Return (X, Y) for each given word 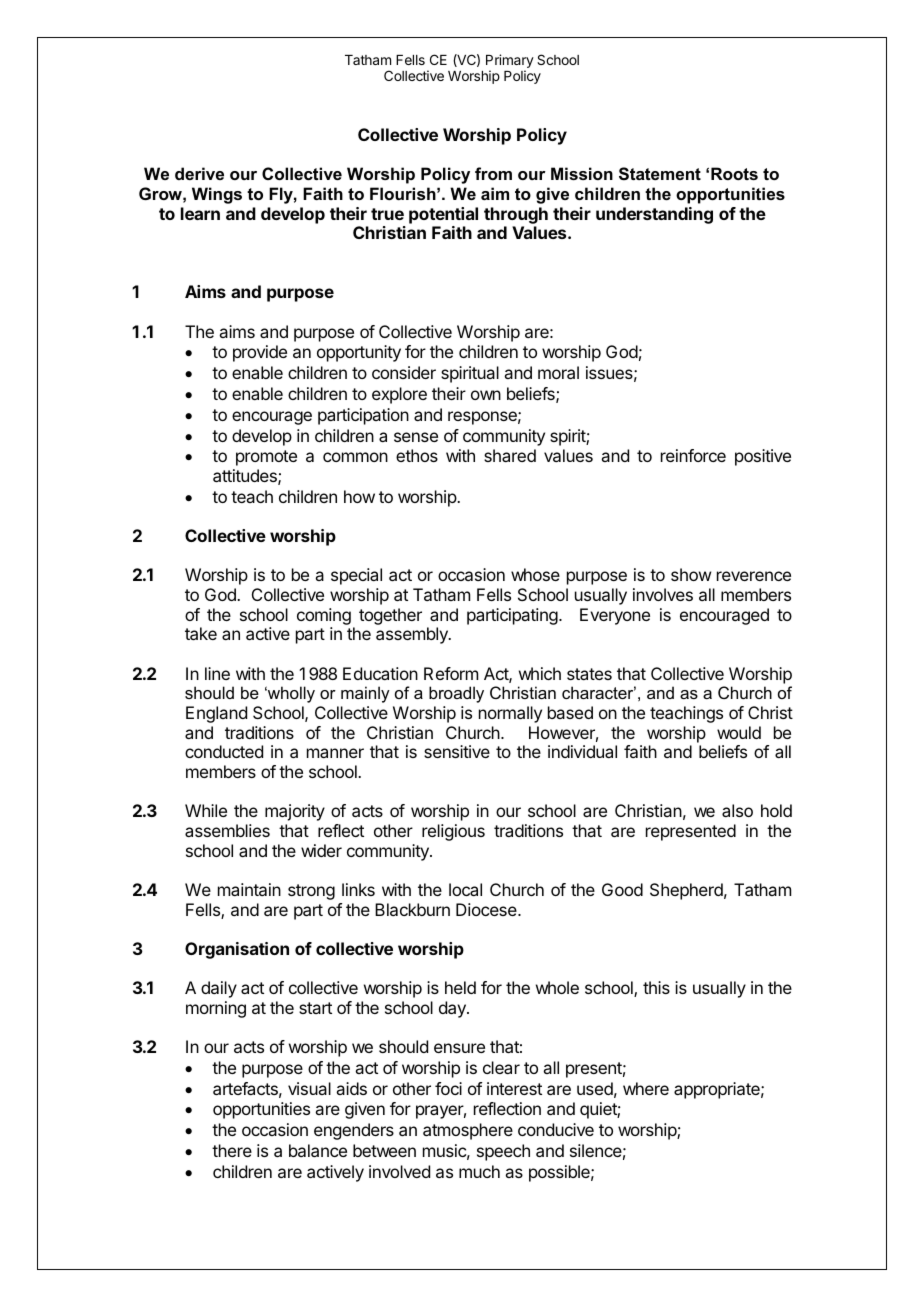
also (737, 810)
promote (266, 458)
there (232, 1150)
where (646, 1088)
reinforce (693, 455)
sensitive (457, 751)
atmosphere (468, 1131)
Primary (510, 62)
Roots (734, 173)
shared (510, 455)
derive (199, 173)
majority (295, 812)
